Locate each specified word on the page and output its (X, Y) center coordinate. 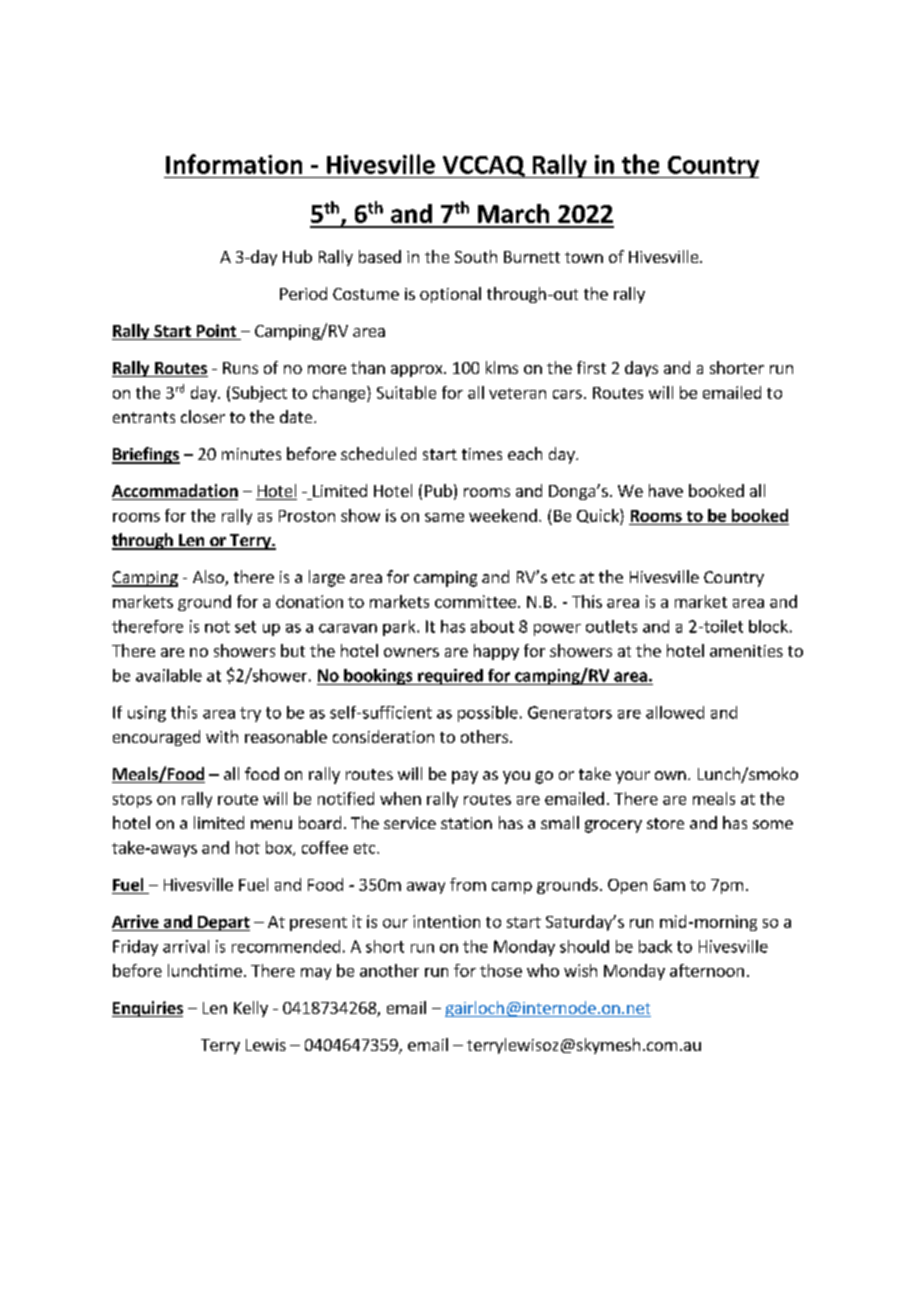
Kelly (251, 1009)
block (768, 626)
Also (209, 578)
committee (475, 601)
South (476, 256)
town (584, 257)
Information (234, 164)
